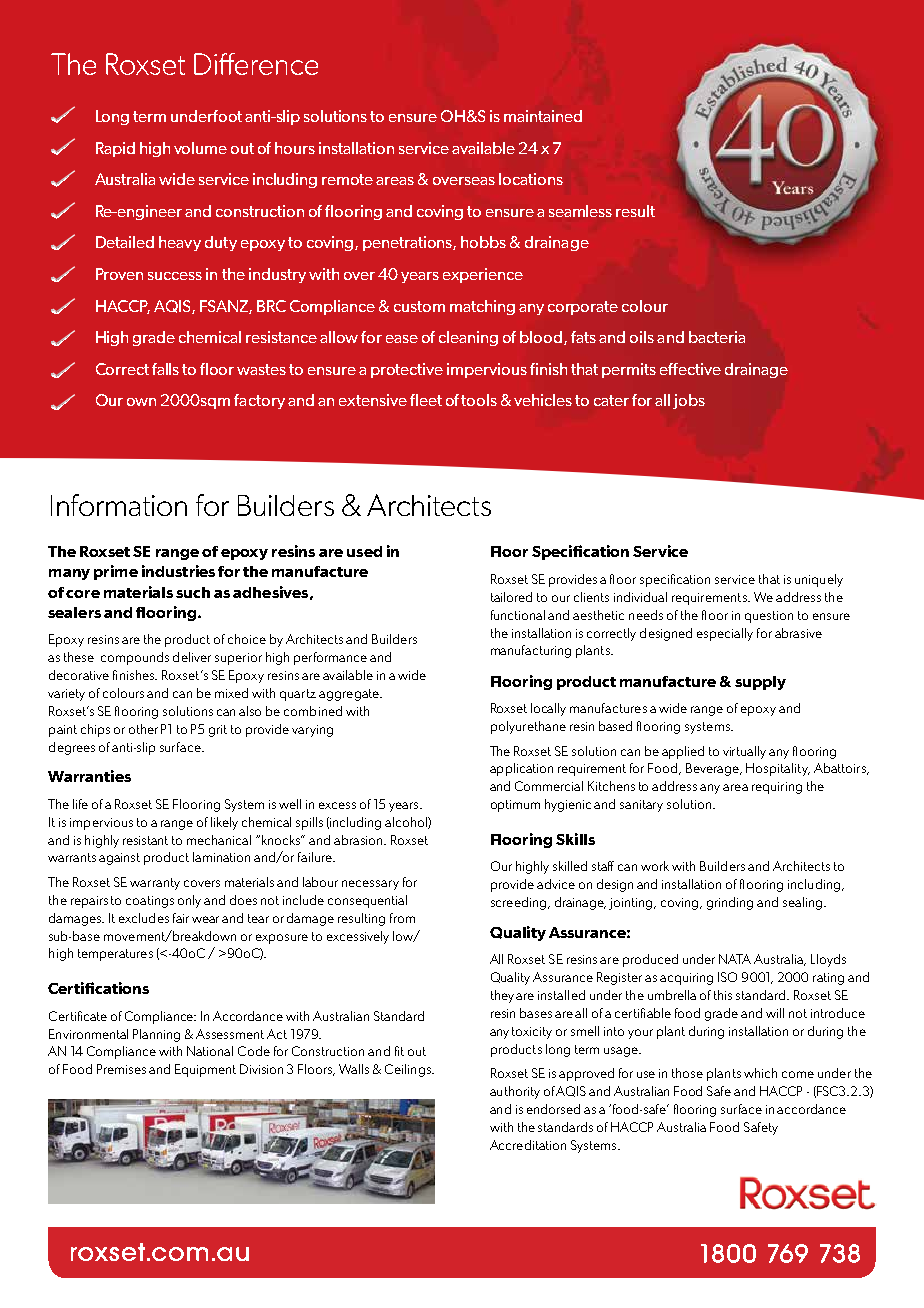 The width and height of the screenshot is (924, 1308). What do you see at coordinates (760, 1073) in the screenshot?
I see `which` at bounding box center [760, 1073].
